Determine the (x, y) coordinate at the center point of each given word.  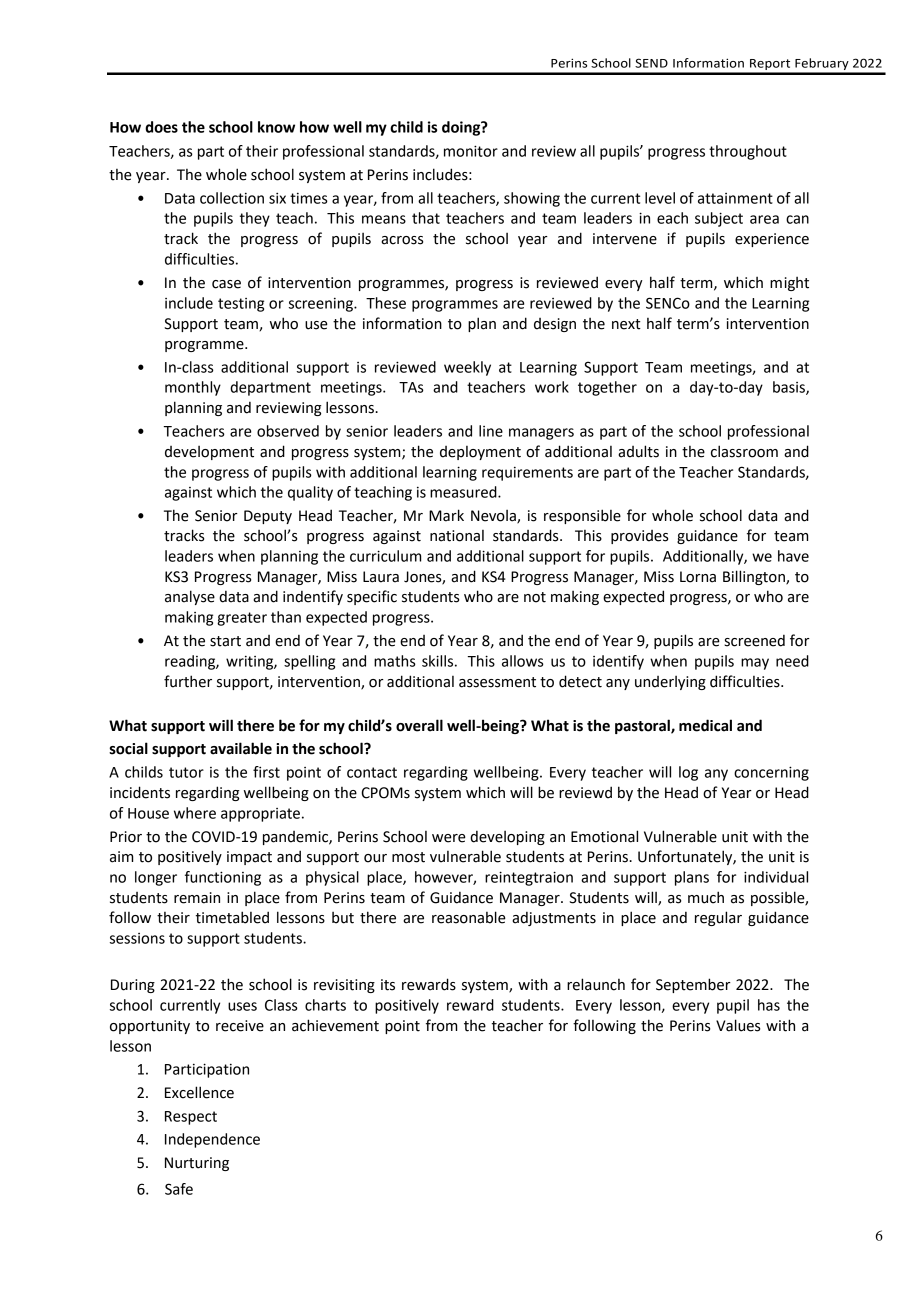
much (706, 897)
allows (523, 661)
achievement (335, 1025)
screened (754, 640)
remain (197, 898)
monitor (471, 151)
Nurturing (197, 1164)
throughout (748, 152)
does (161, 127)
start (225, 641)
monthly (193, 388)
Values (738, 1025)
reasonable (469, 917)
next (626, 324)
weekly (467, 368)
